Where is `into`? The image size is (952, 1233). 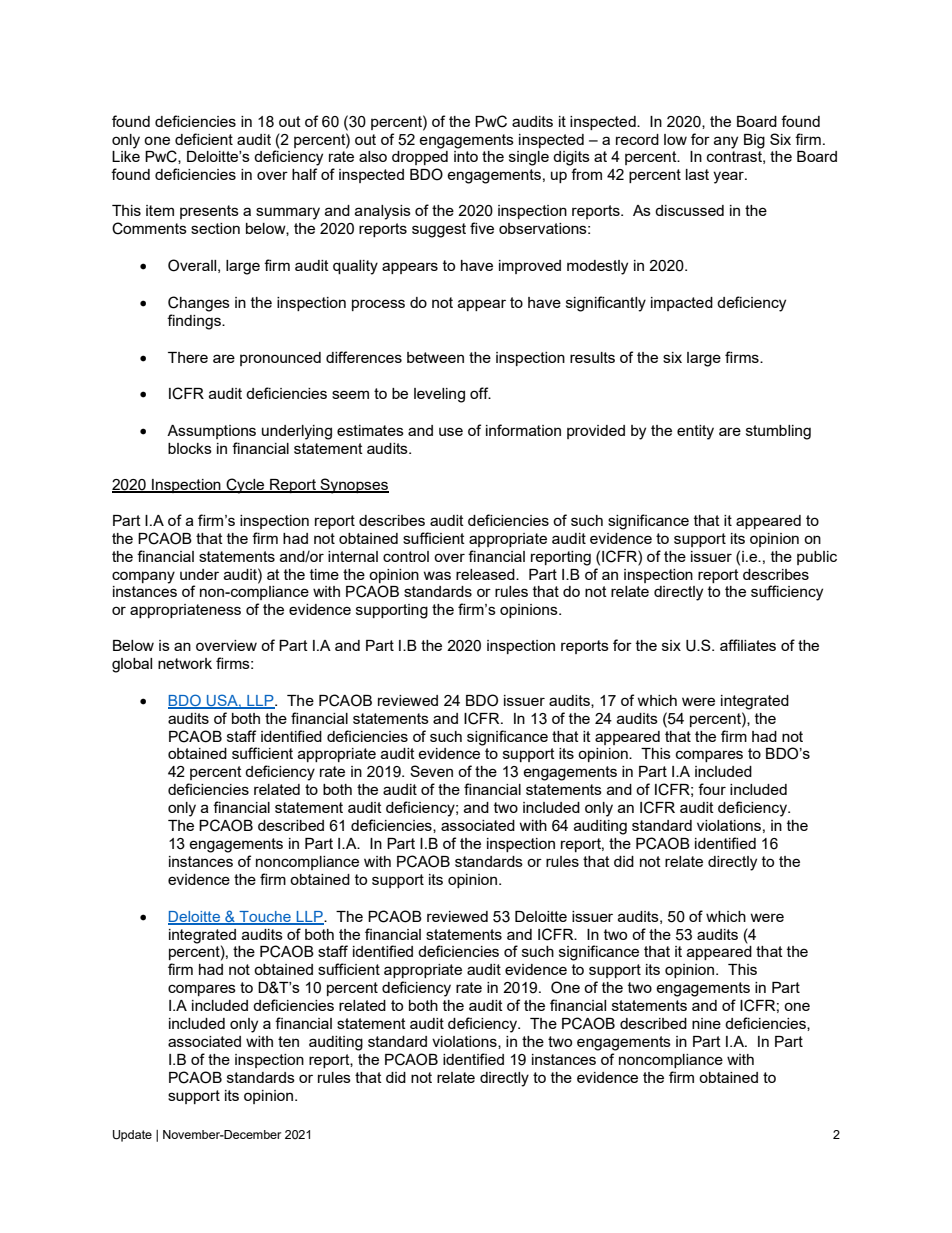 into is located at coordinates (466, 156).
